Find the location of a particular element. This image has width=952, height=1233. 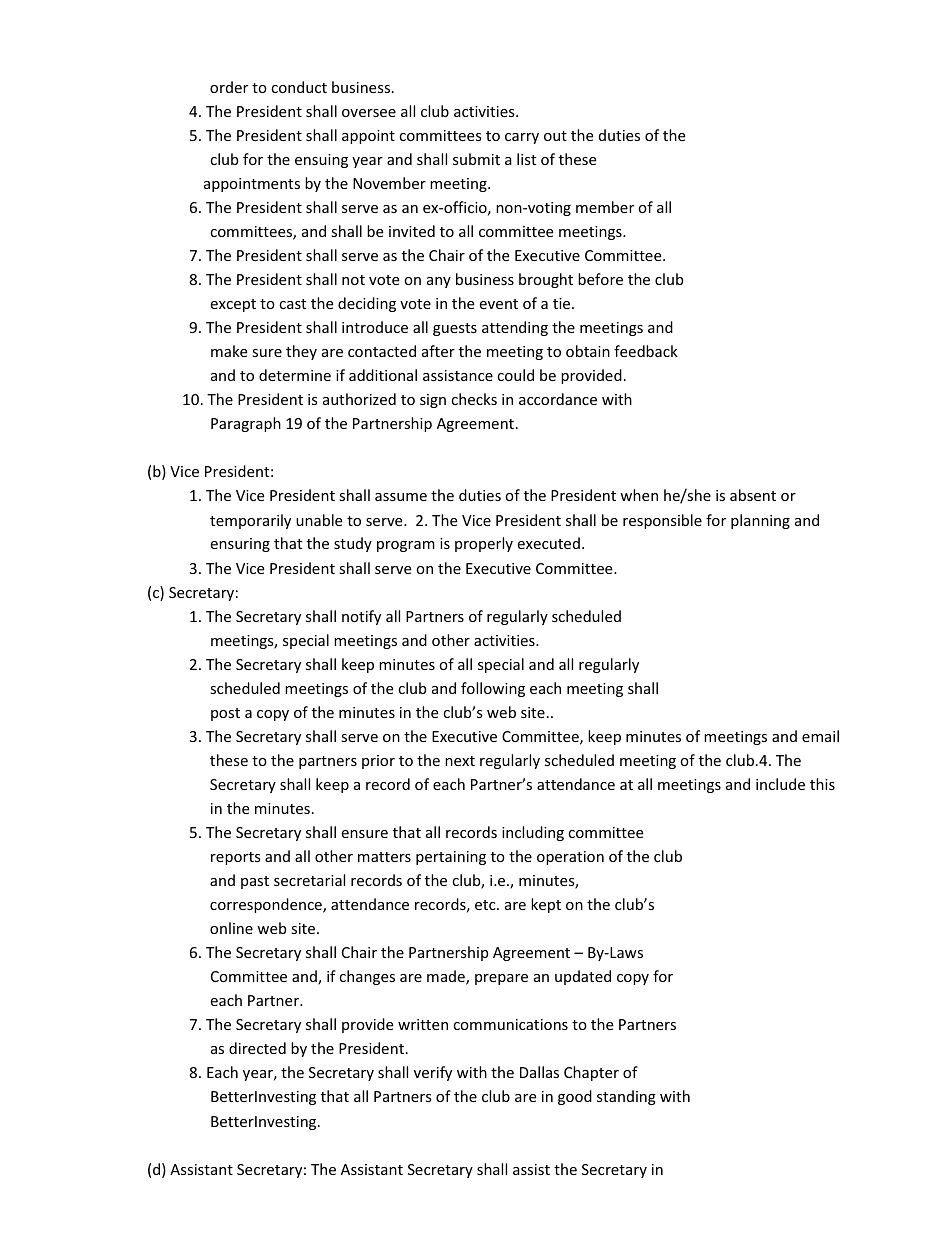

standing is located at coordinates (626, 1097).
